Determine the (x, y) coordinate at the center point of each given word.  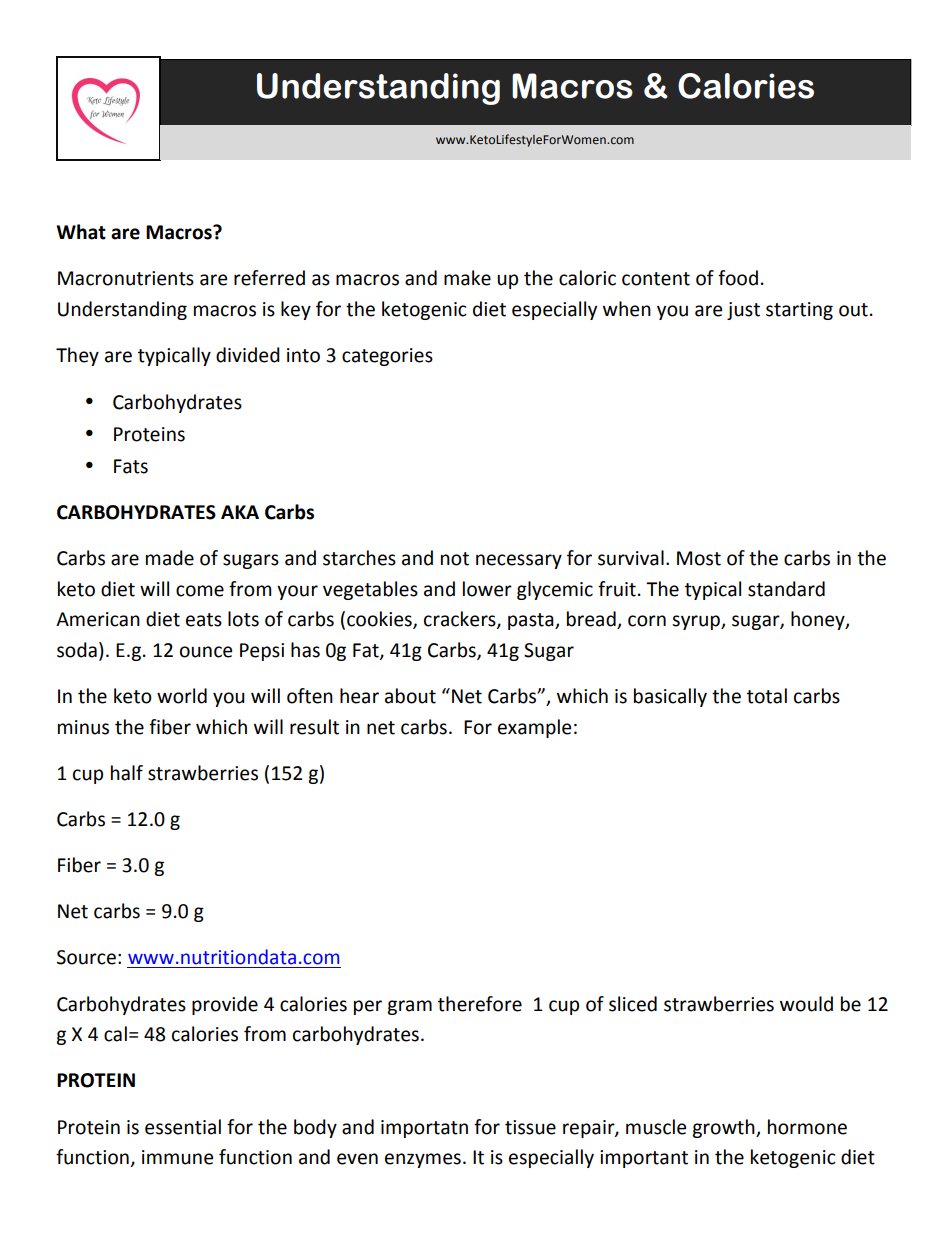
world (182, 696)
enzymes (423, 1160)
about (410, 696)
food (738, 278)
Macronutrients (126, 278)
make (467, 278)
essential (183, 1127)
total (767, 696)
